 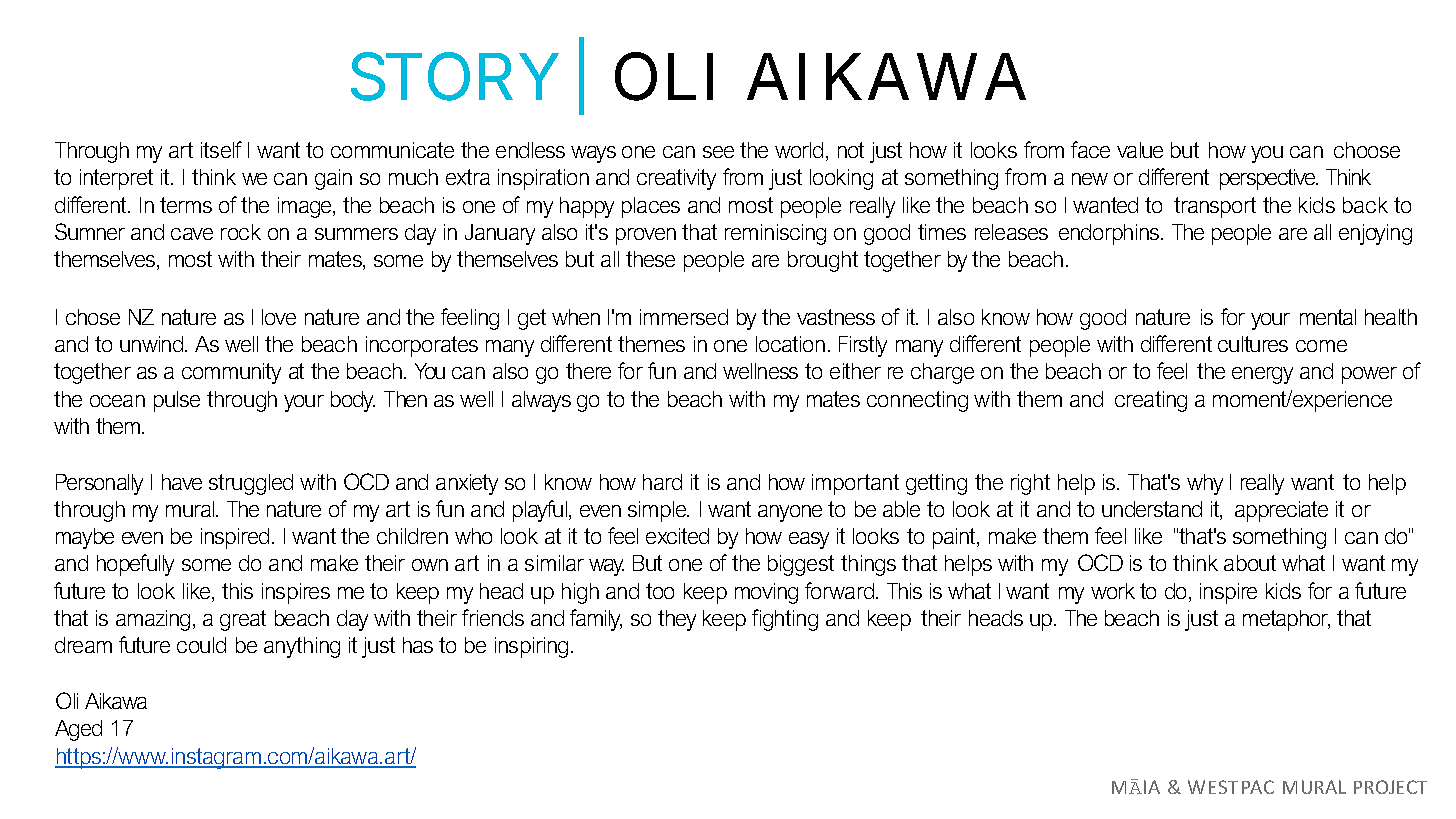 I want to click on inspiring, so click(x=531, y=647).
